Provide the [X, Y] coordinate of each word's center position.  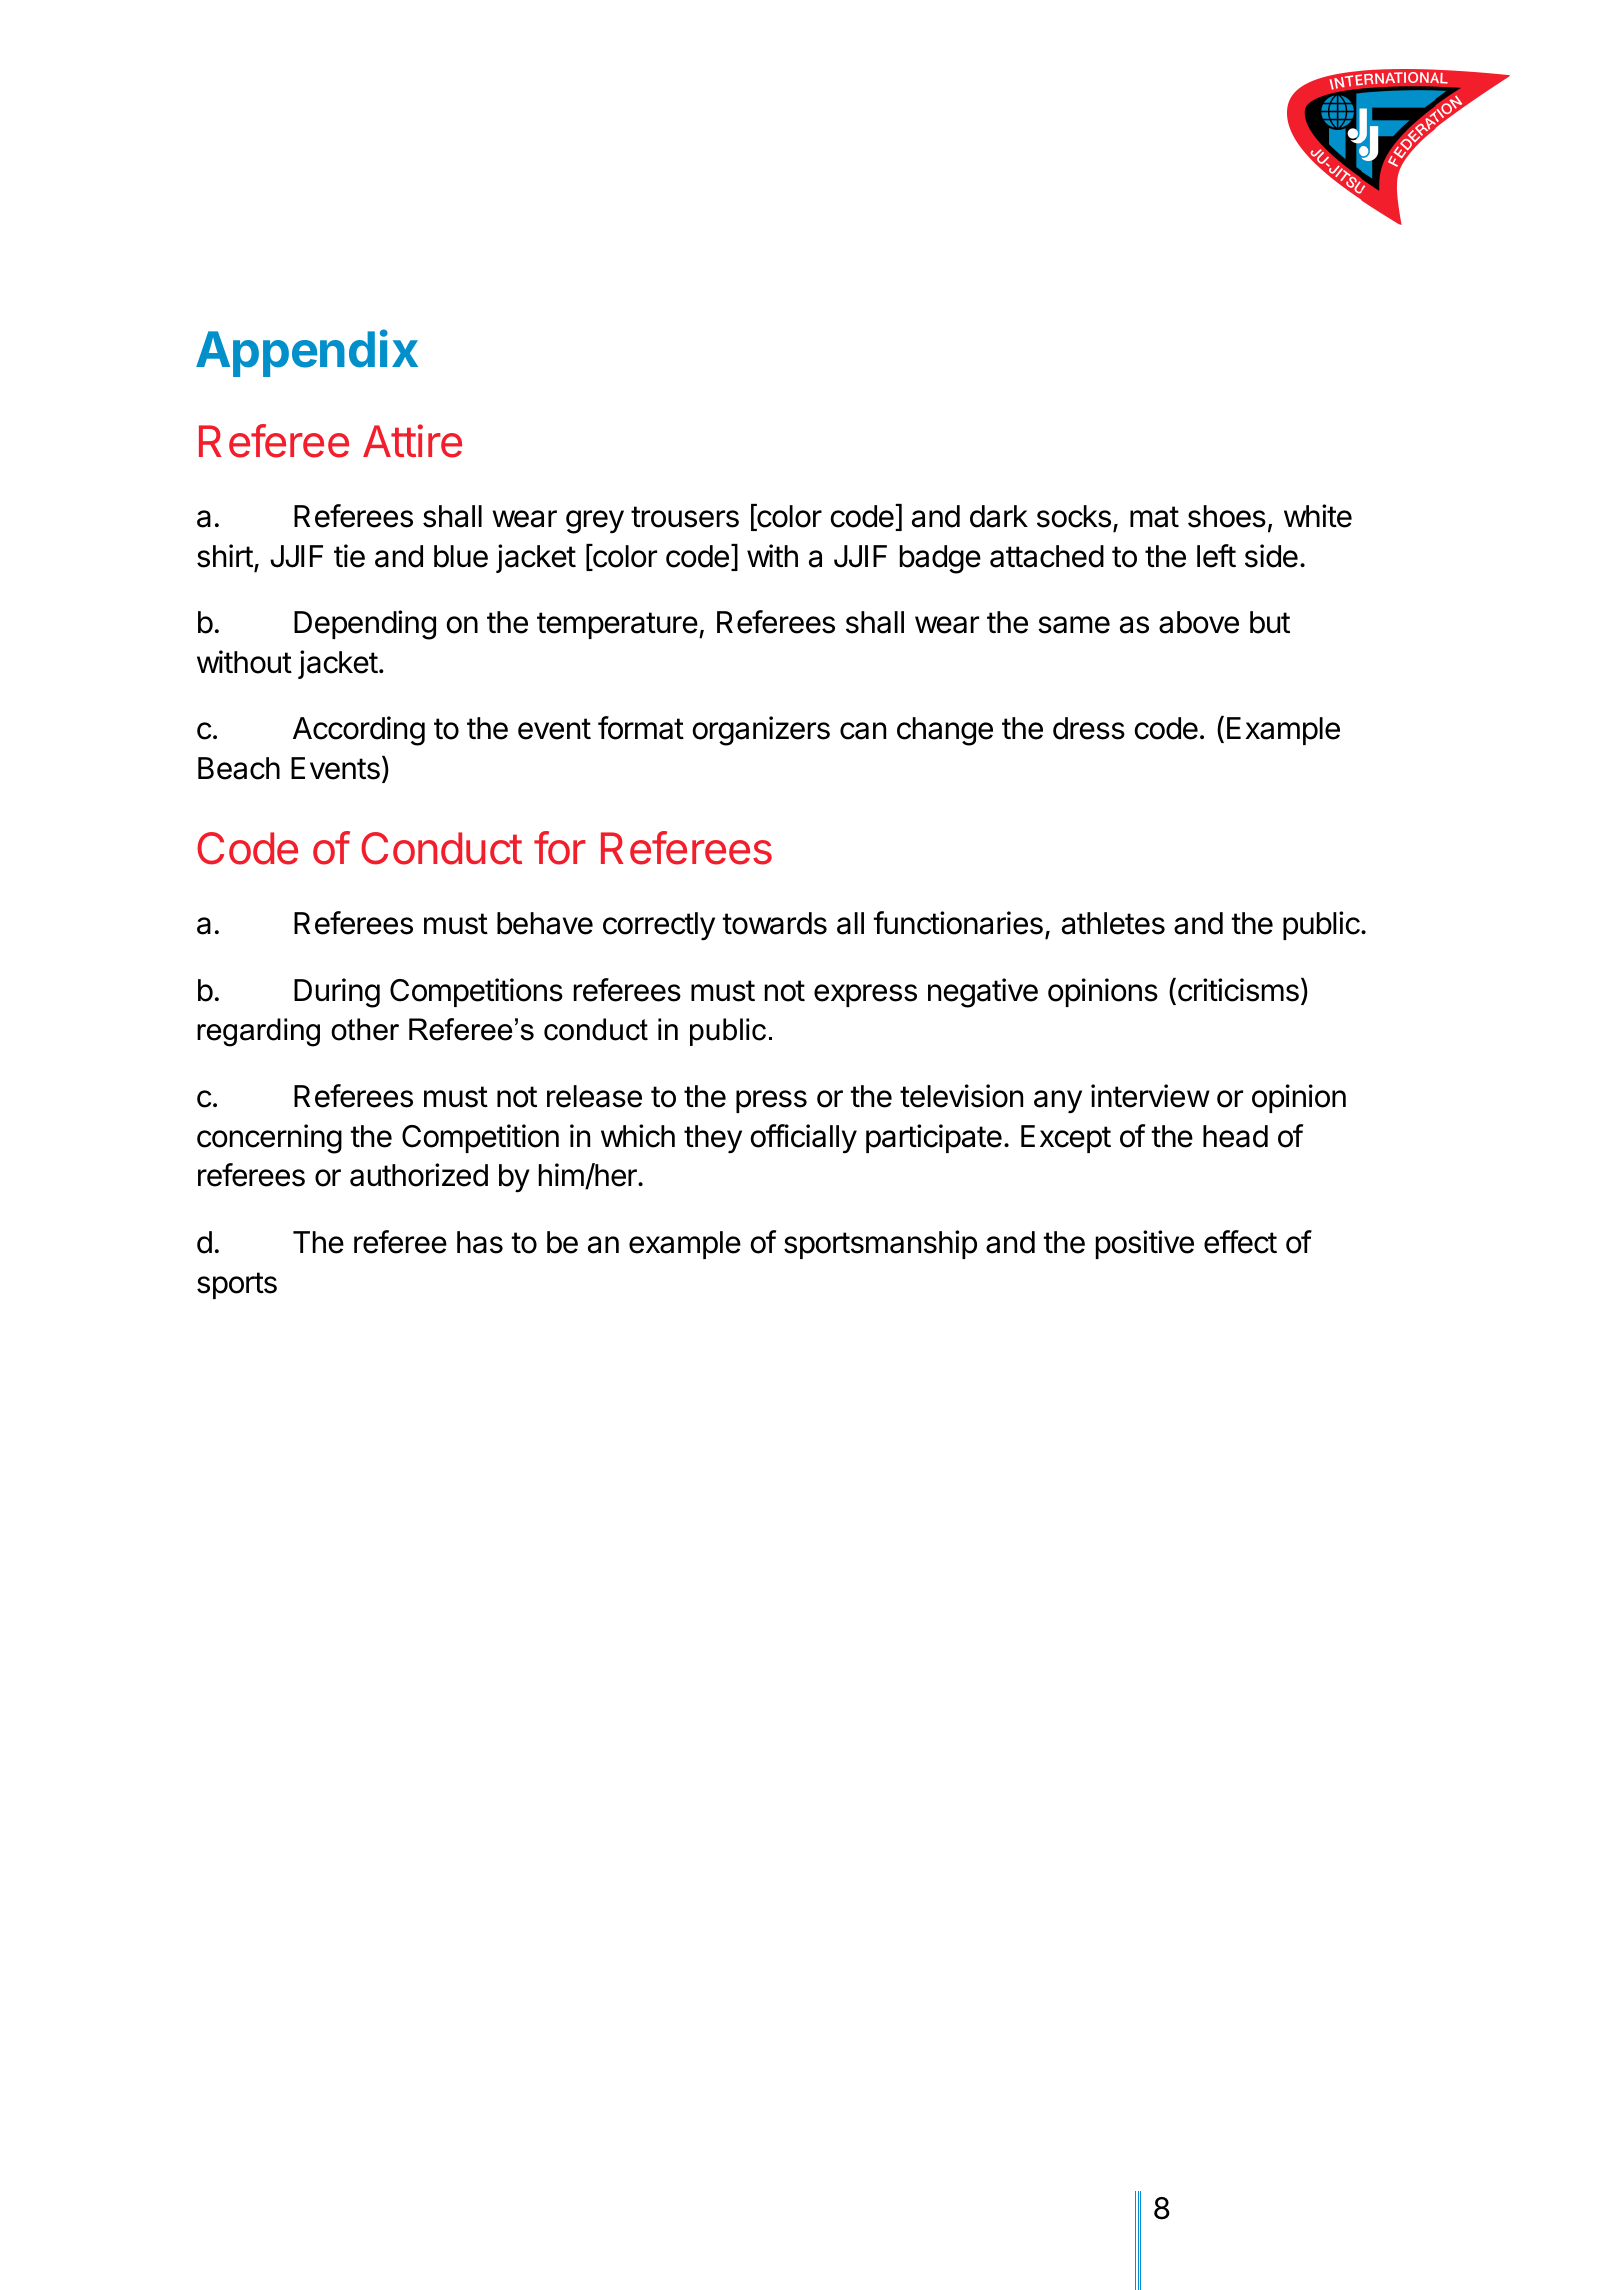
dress [1089, 728]
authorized [419, 1175]
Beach [239, 768]
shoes [1227, 516]
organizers [761, 731]
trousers [685, 517]
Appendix [307, 353]
